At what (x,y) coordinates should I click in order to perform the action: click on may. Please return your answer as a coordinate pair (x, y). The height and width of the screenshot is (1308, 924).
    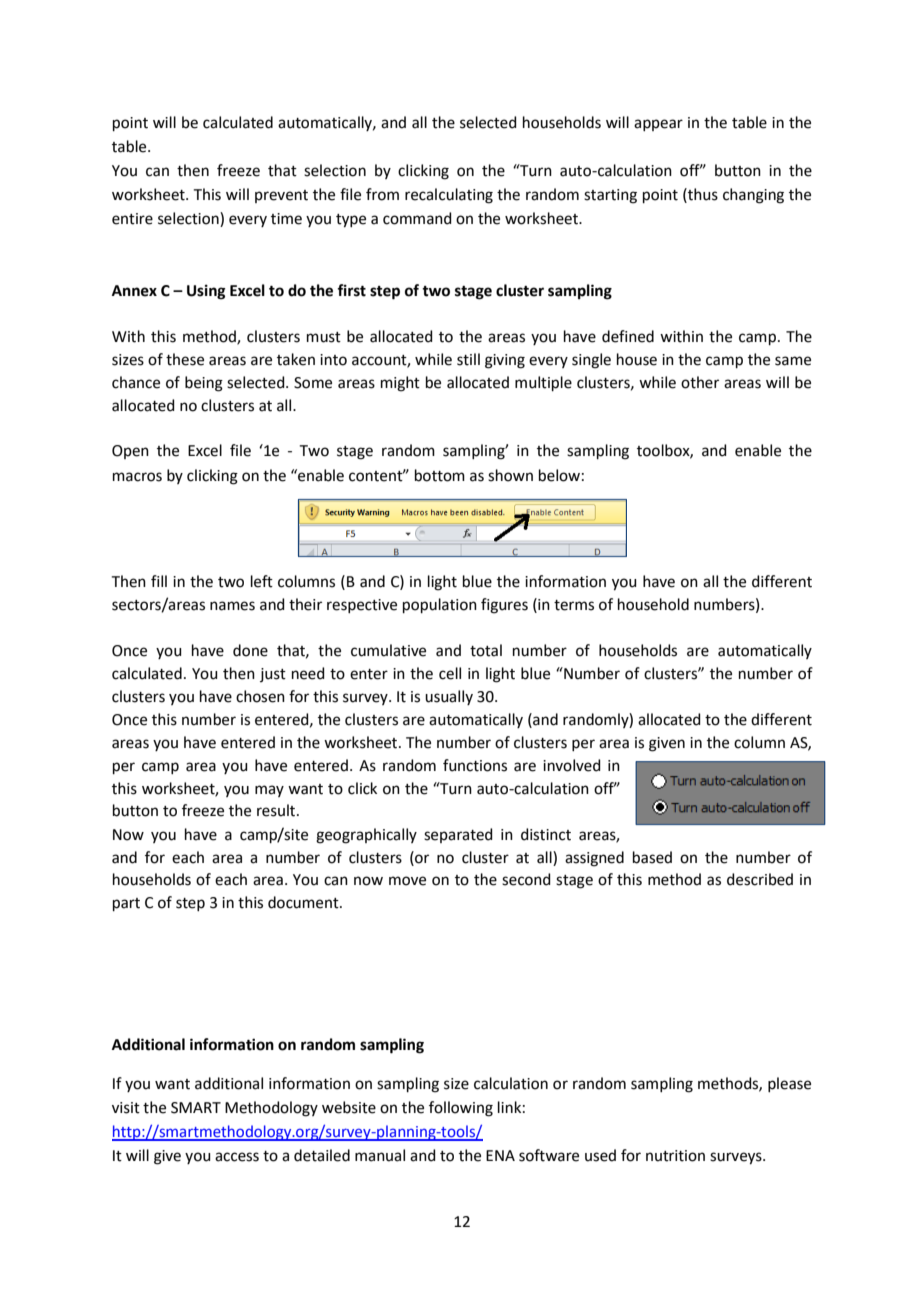
    Looking at the image, I should click on (269, 791).
